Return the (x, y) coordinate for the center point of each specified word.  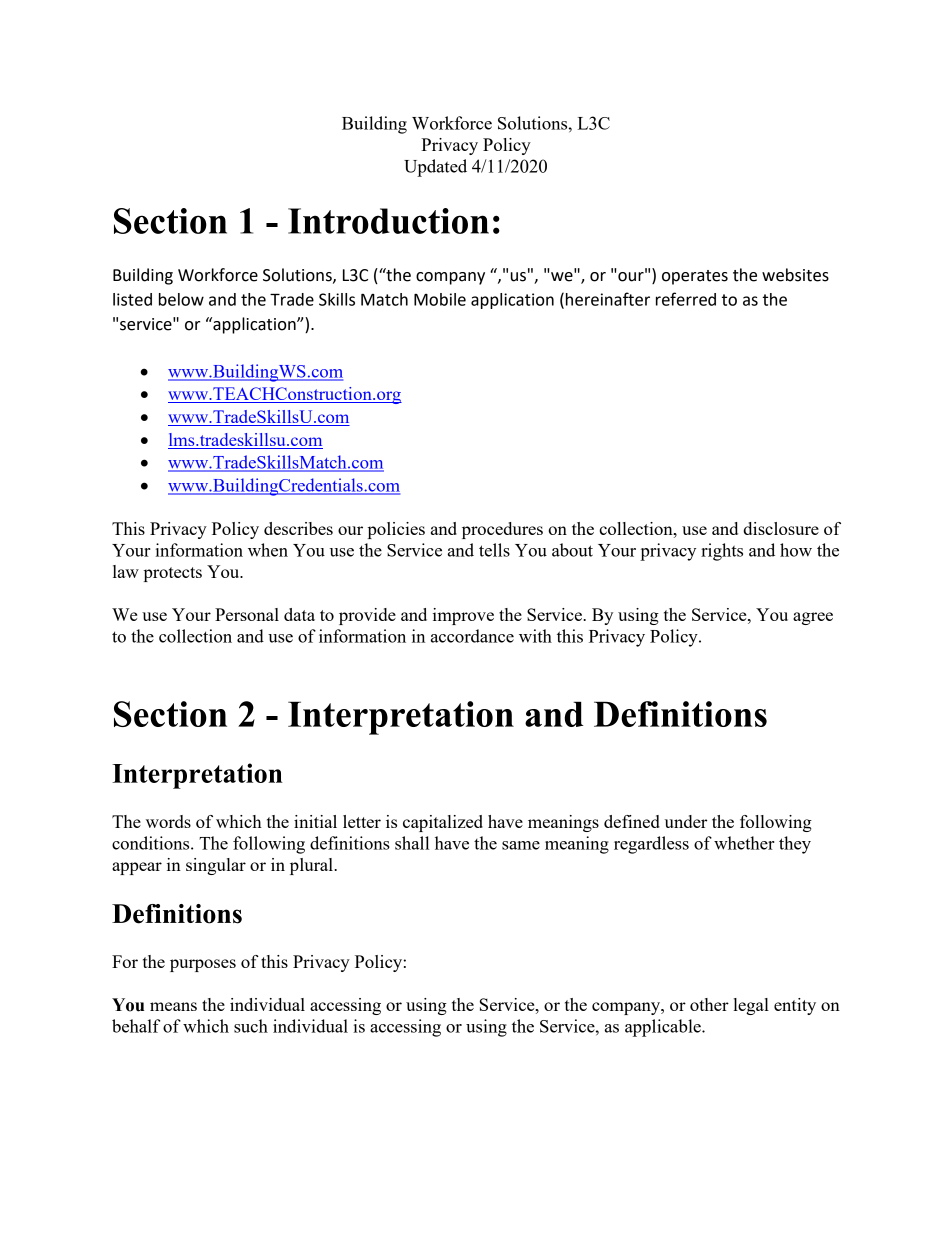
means (173, 1006)
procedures (502, 530)
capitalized (443, 823)
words (168, 821)
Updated (435, 168)
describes (298, 528)
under (685, 821)
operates (695, 277)
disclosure (781, 528)
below (181, 299)
